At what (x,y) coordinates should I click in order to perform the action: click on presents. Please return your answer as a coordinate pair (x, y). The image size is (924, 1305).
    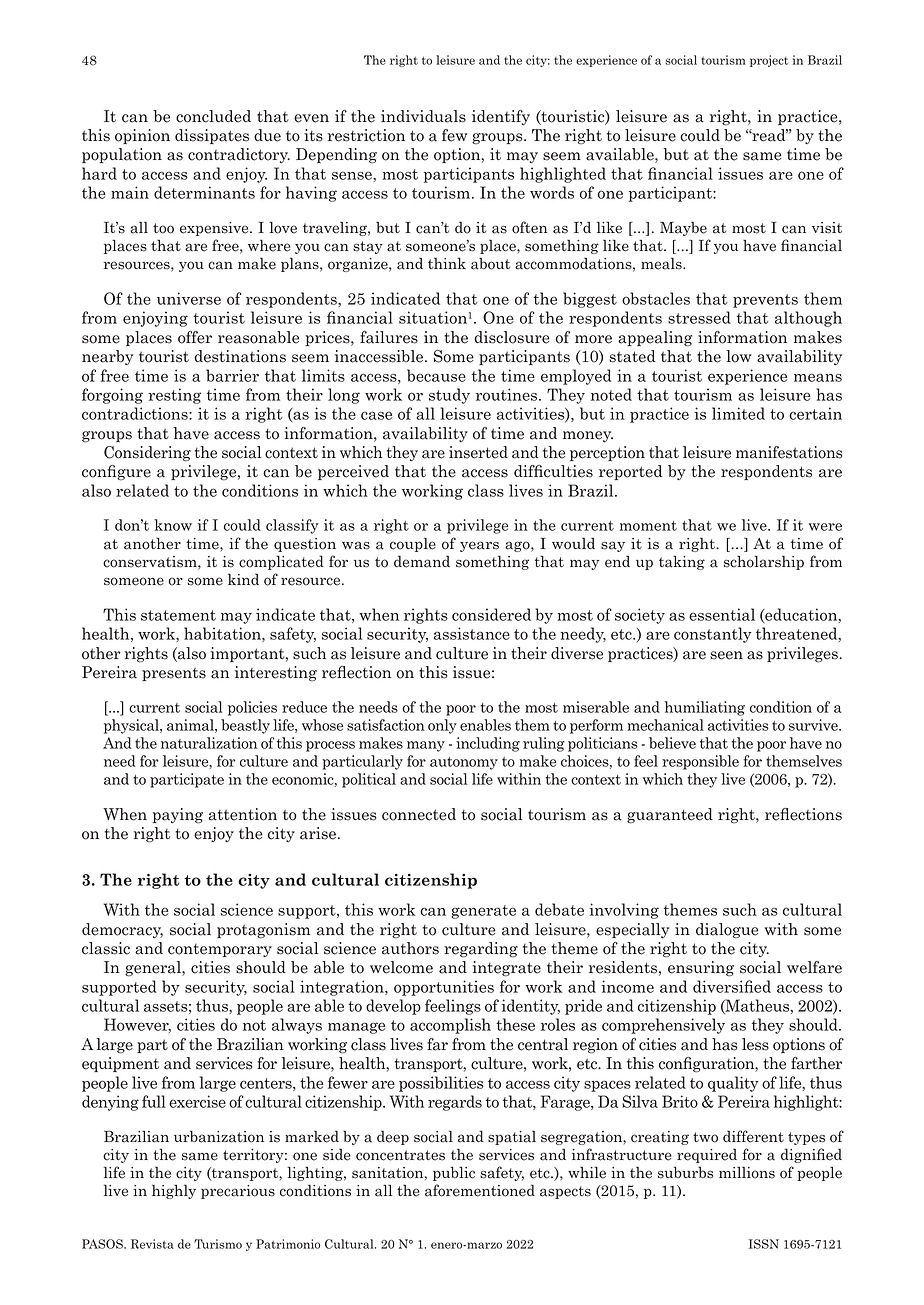
    Looking at the image, I should click on (174, 674).
